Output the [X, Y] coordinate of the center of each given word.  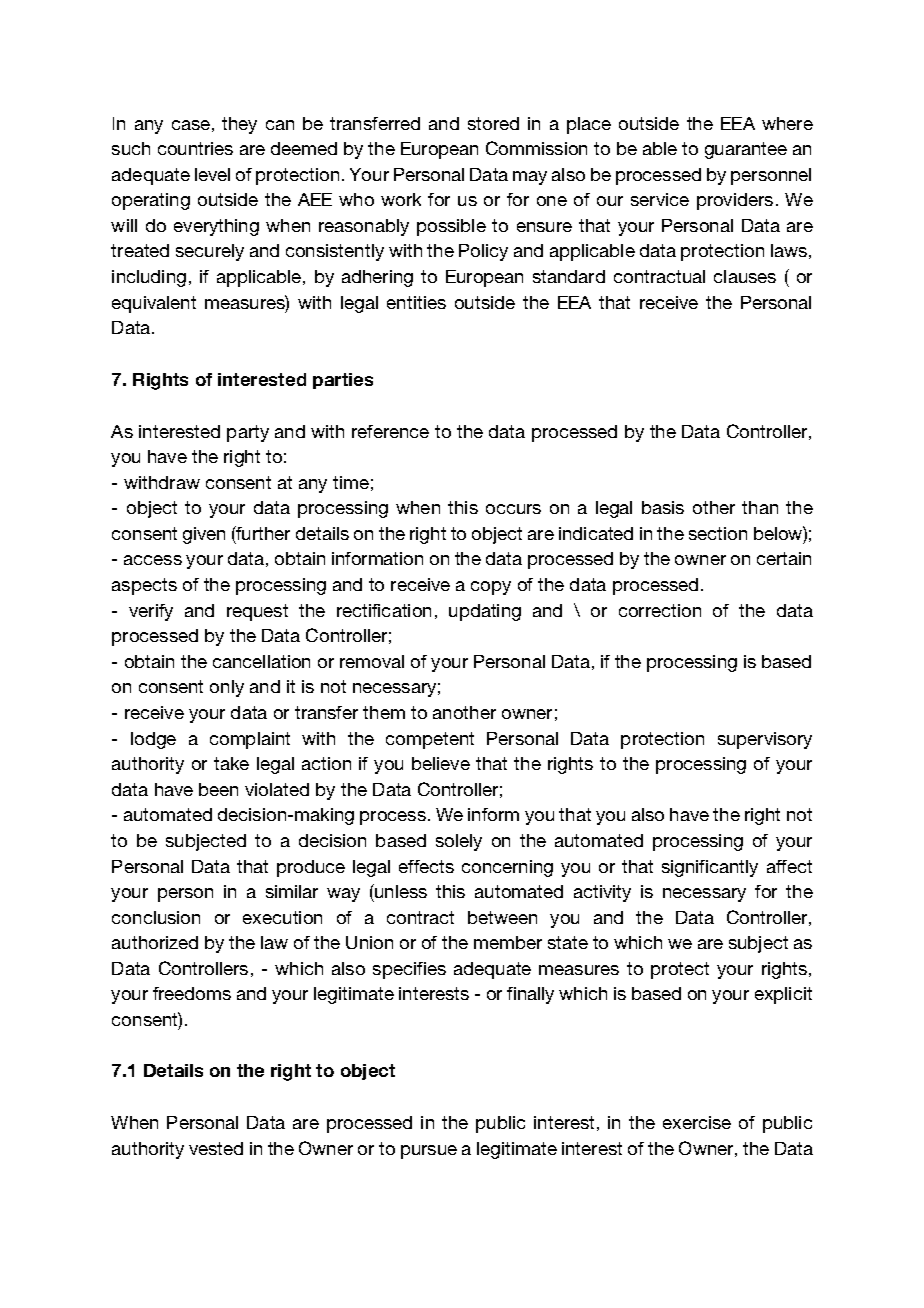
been [218, 789]
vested [216, 1148]
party [248, 433]
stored [493, 123]
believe [441, 763]
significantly [710, 868]
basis [663, 507]
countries [195, 148]
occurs [513, 509]
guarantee [746, 150]
